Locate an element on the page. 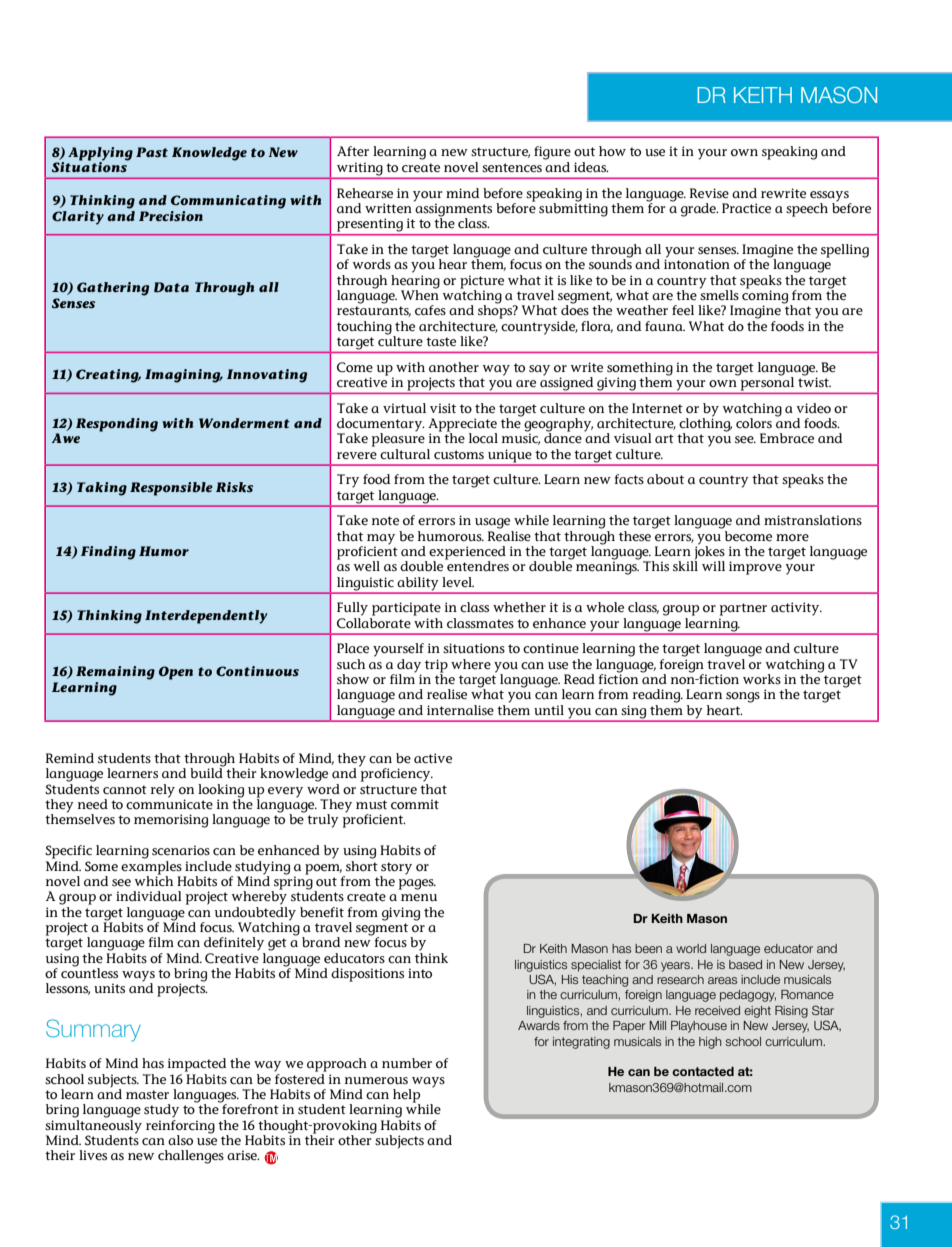  help is located at coordinates (406, 1097).
